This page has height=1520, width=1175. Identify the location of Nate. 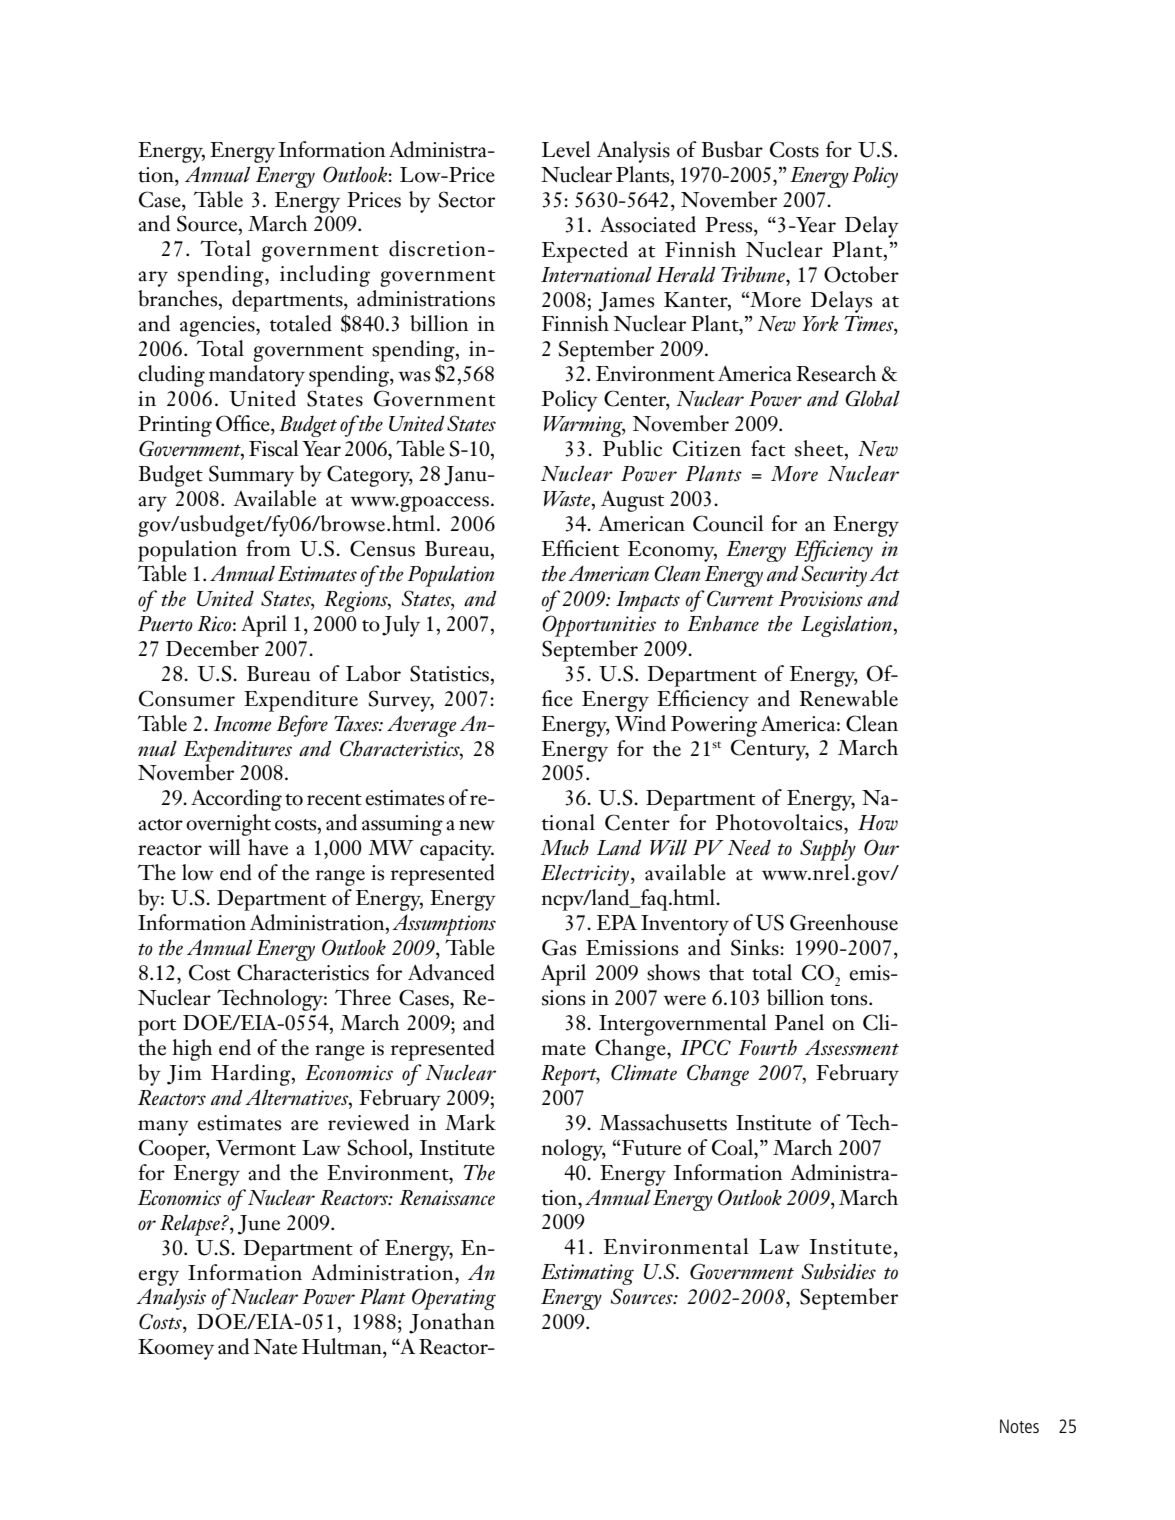
(275, 1347).
